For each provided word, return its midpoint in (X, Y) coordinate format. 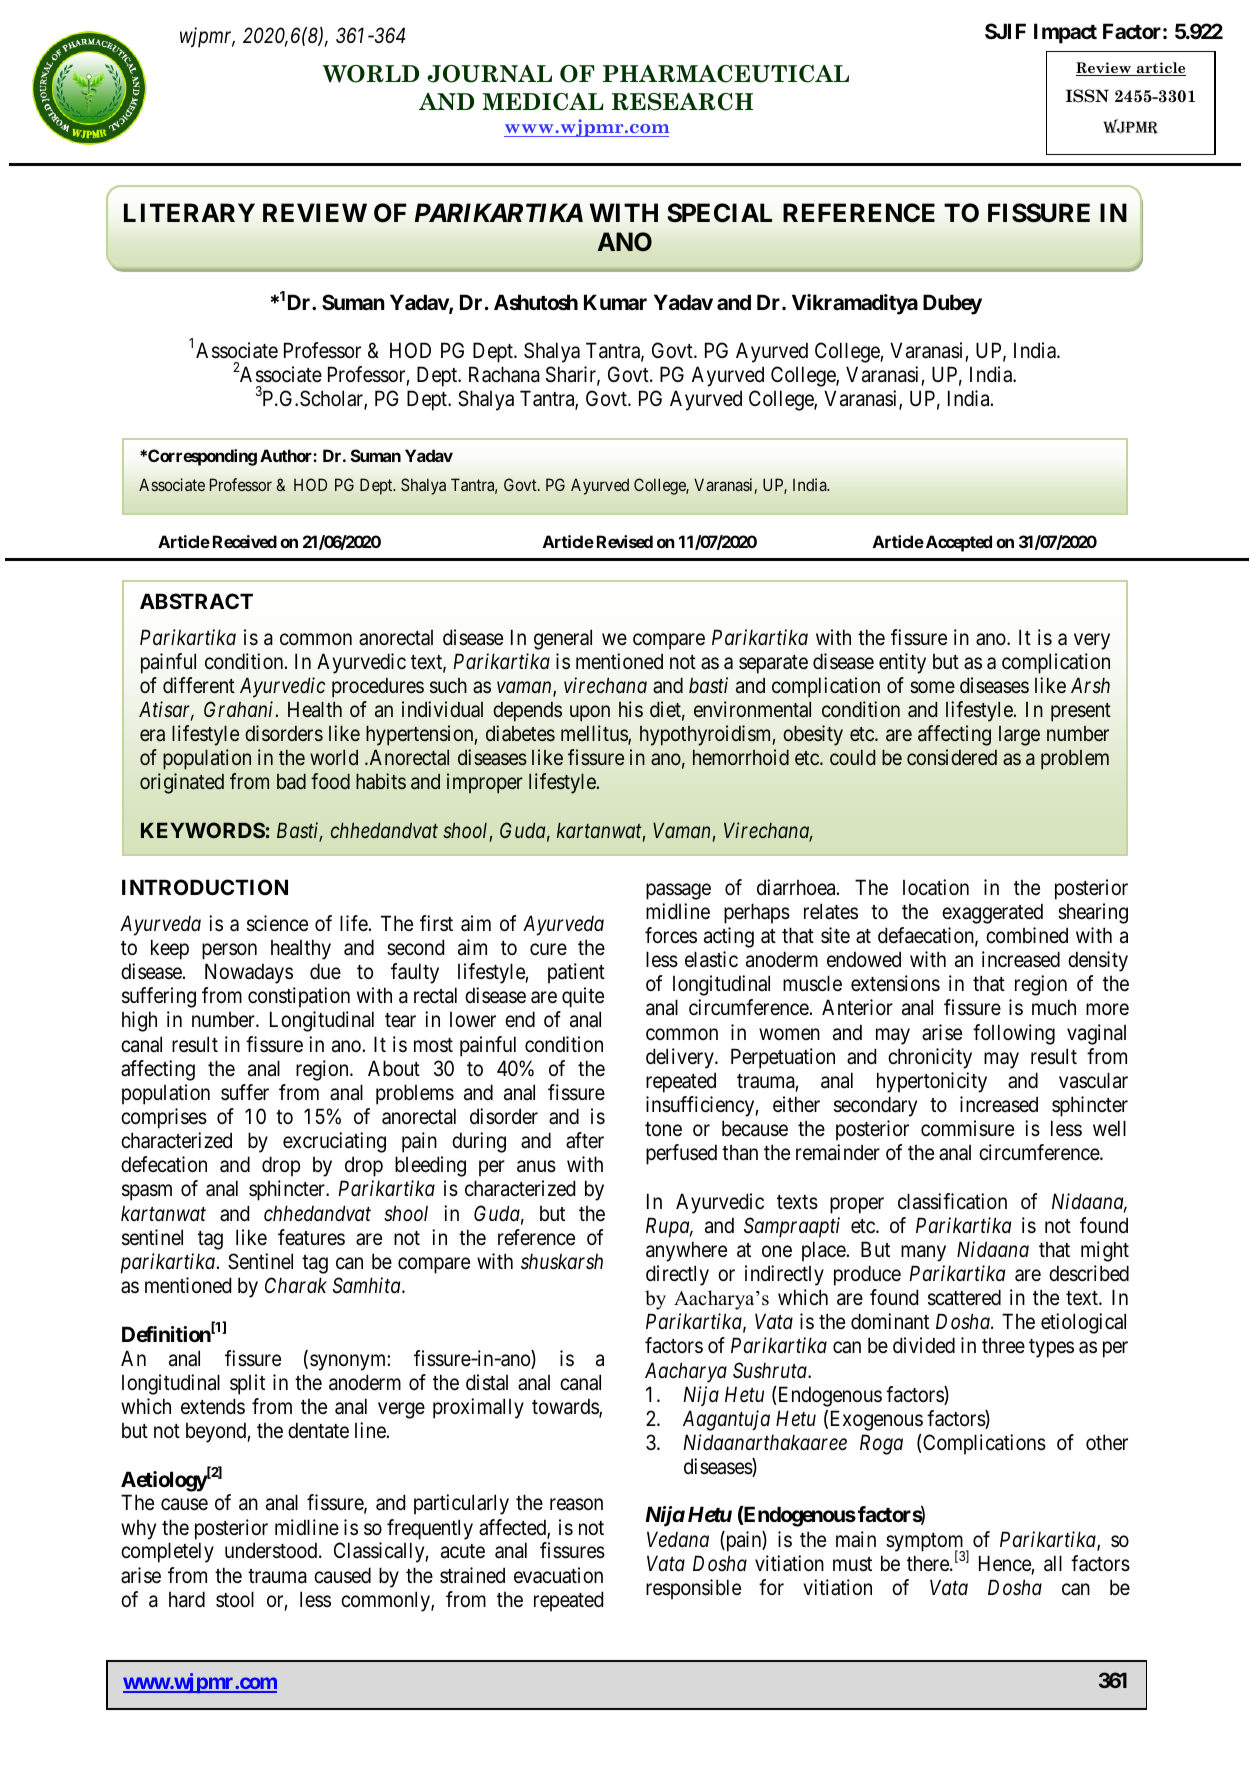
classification (952, 1201)
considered (952, 757)
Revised (625, 541)
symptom (925, 1543)
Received (245, 541)
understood (272, 1550)
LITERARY (189, 212)
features (311, 1237)
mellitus (595, 734)
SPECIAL (719, 213)
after (585, 1140)
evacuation (558, 1575)
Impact (1065, 33)
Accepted (957, 543)
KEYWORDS (203, 830)
